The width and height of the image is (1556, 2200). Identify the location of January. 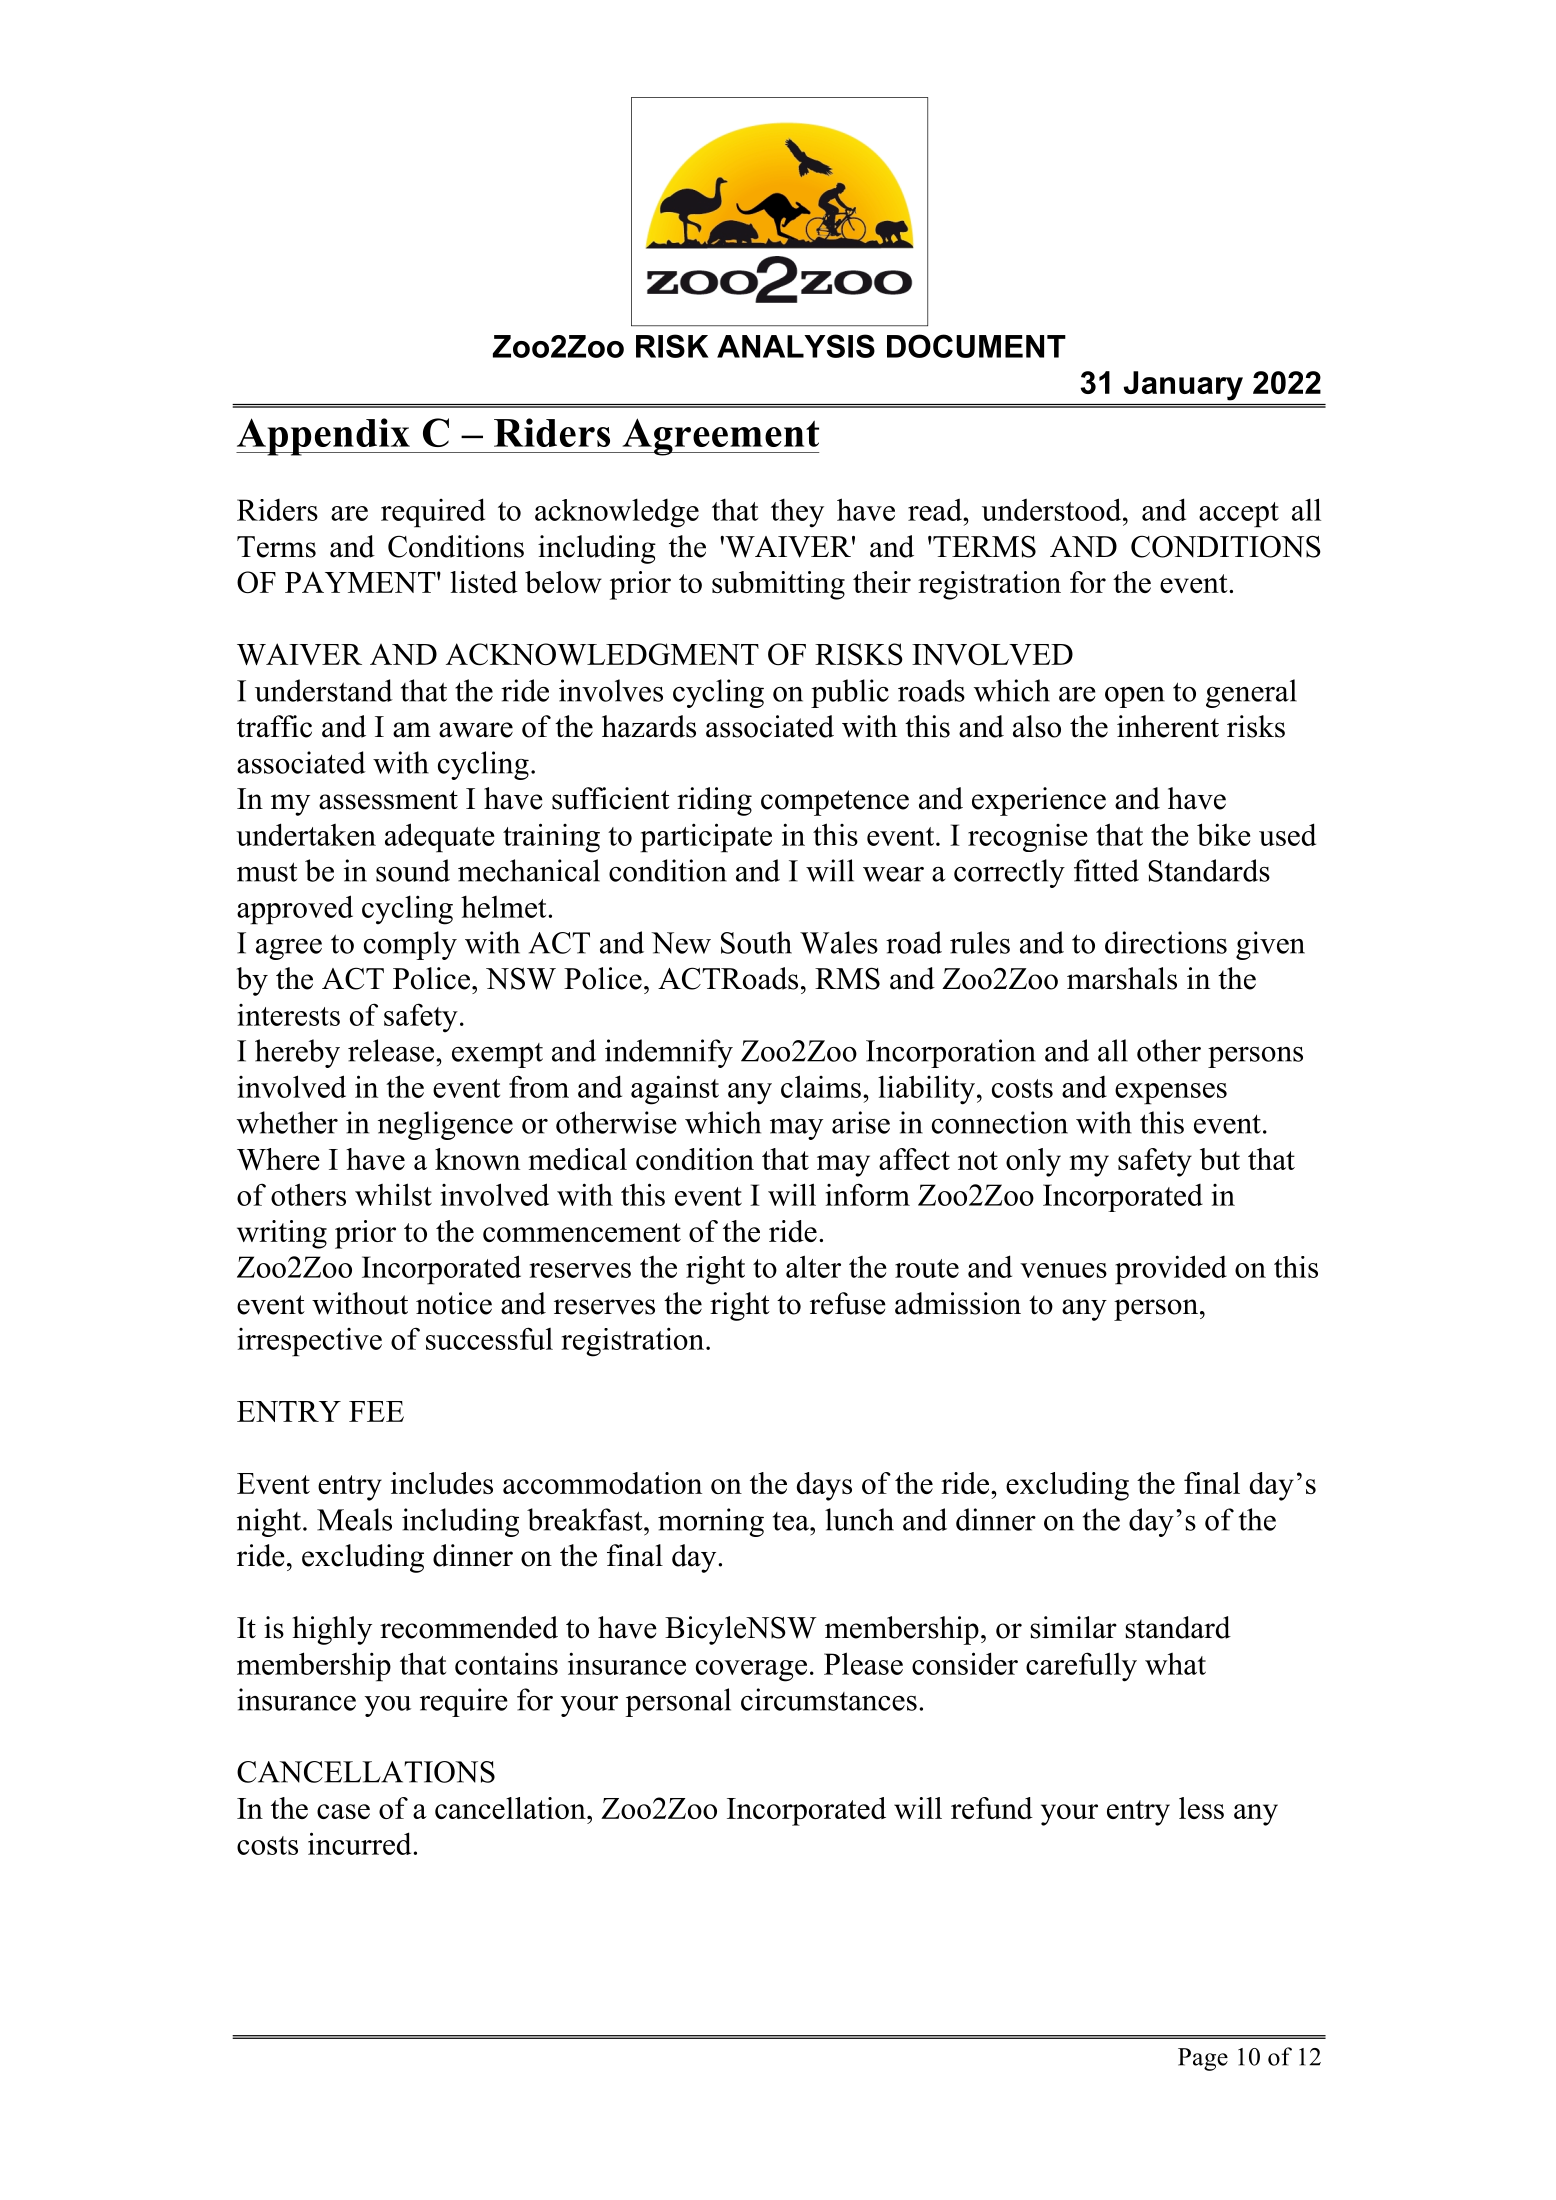
(1183, 386).
